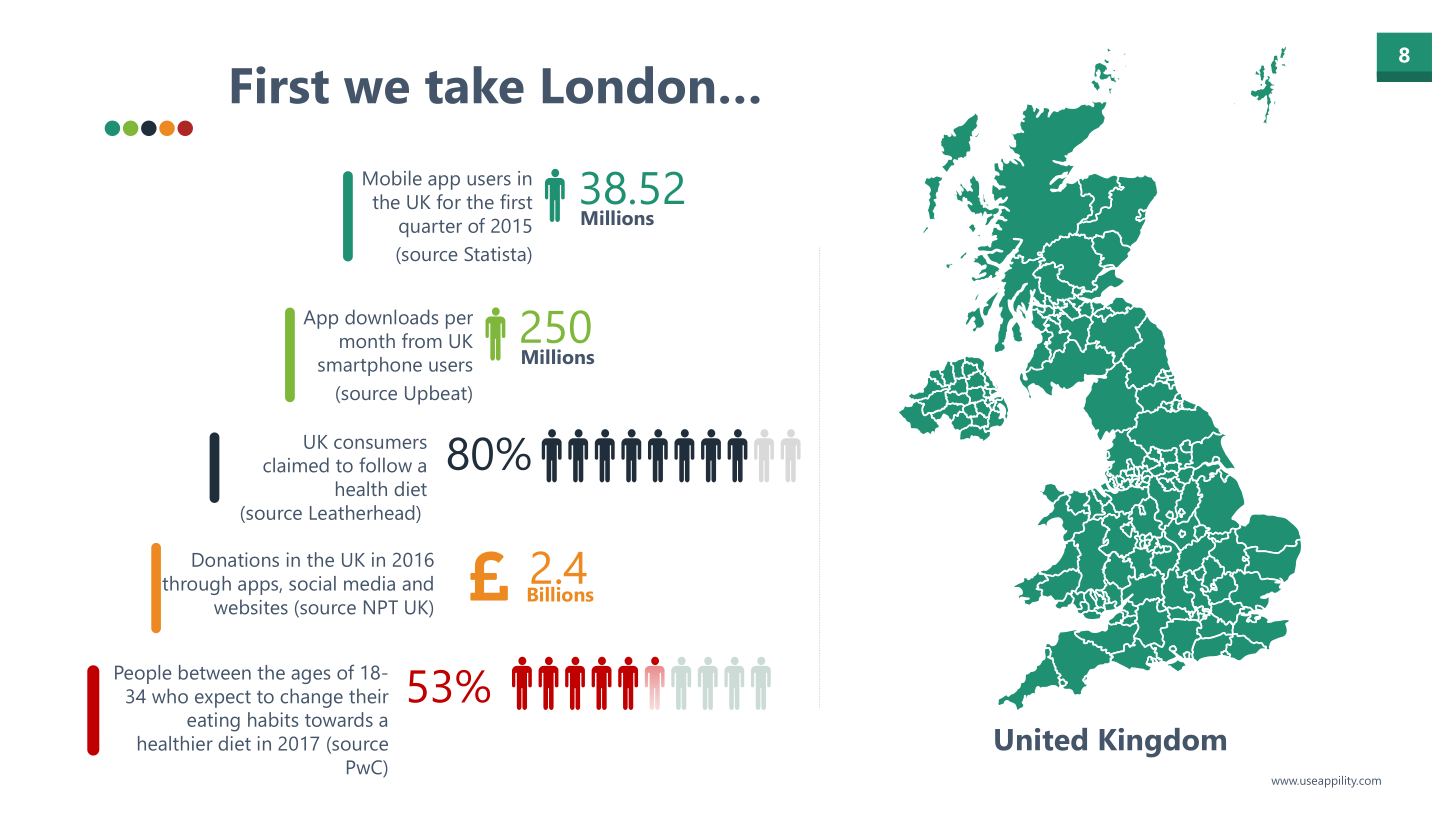 The height and width of the page is (819, 1456). What do you see at coordinates (273, 719) in the page?
I see `habits` at bounding box center [273, 719].
